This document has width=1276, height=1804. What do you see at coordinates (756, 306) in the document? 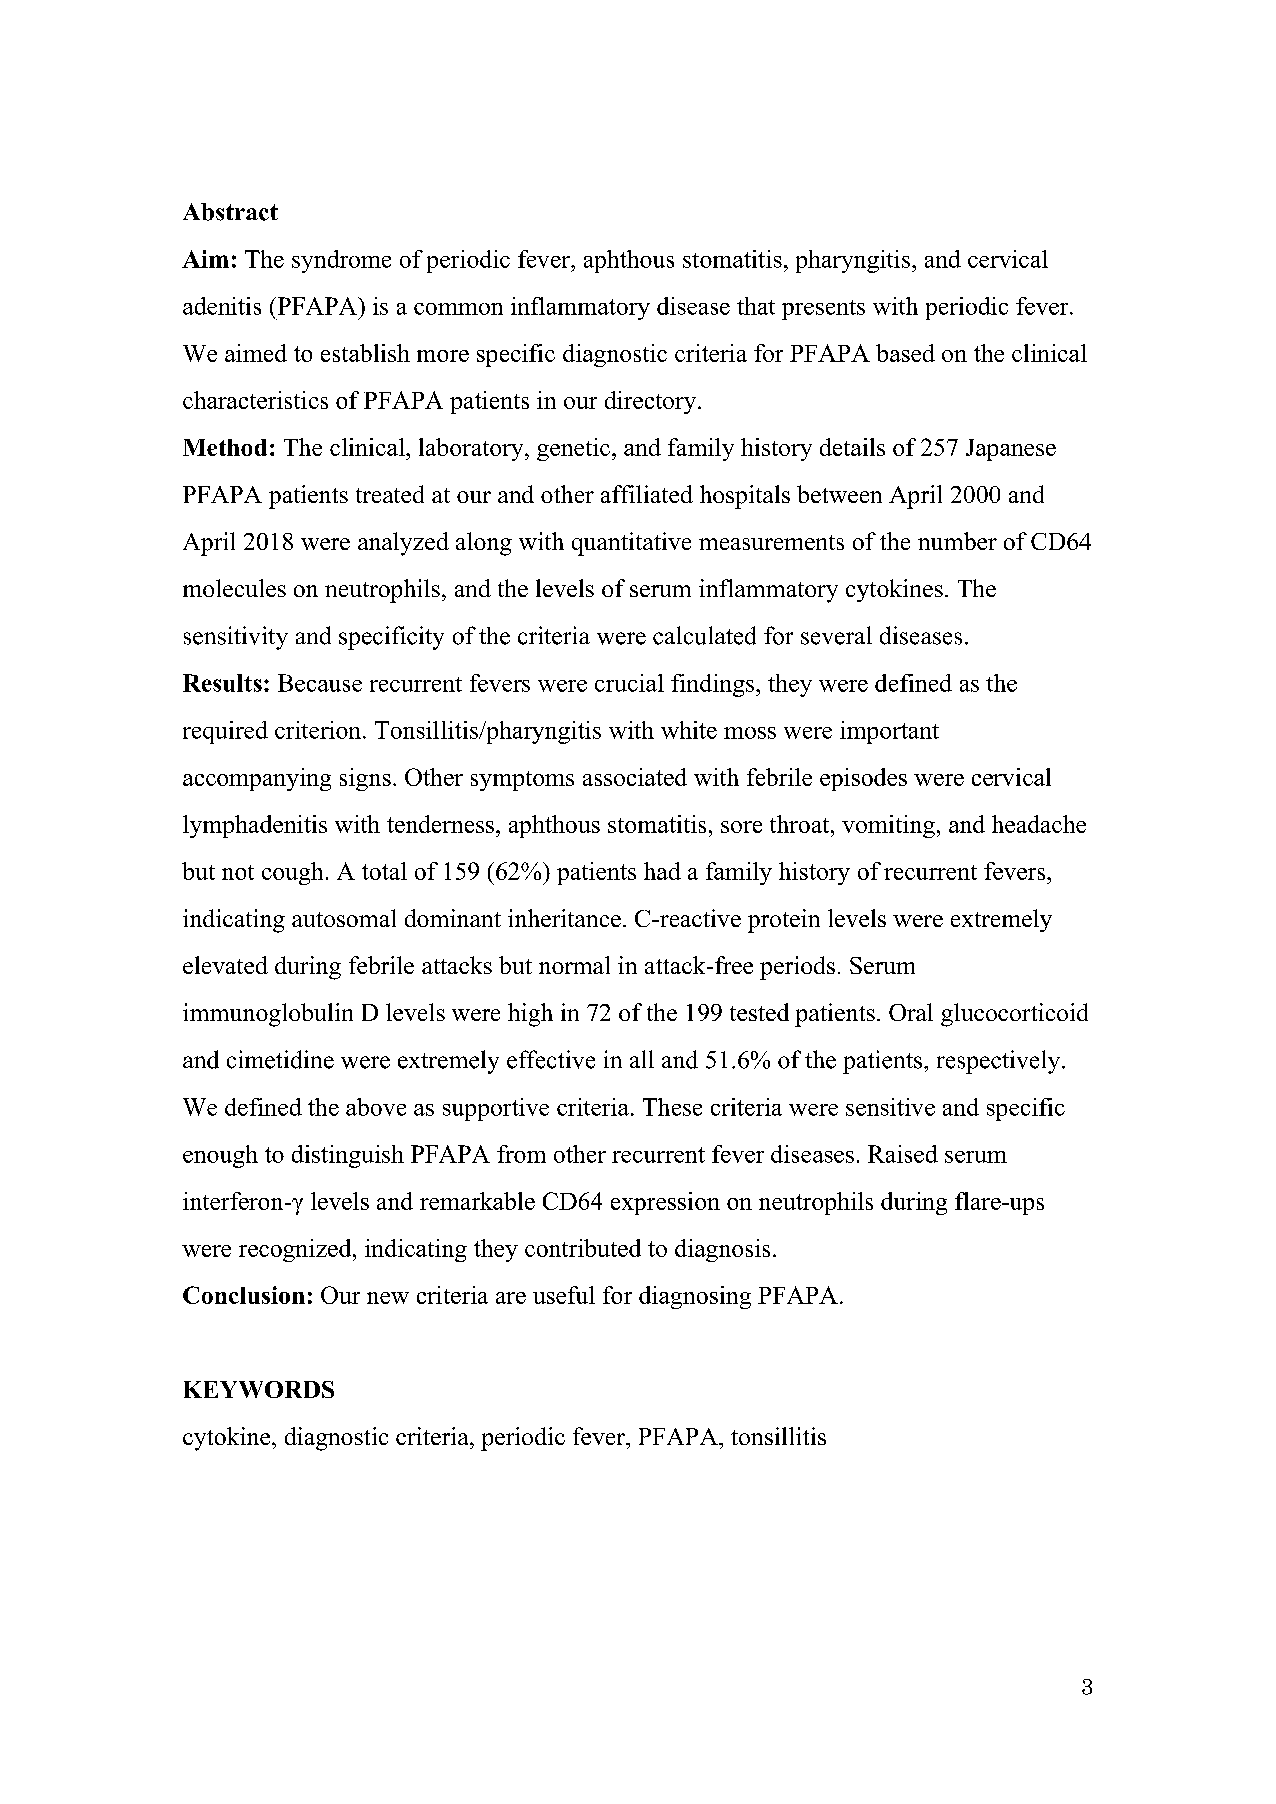
I see `that` at bounding box center [756, 306].
